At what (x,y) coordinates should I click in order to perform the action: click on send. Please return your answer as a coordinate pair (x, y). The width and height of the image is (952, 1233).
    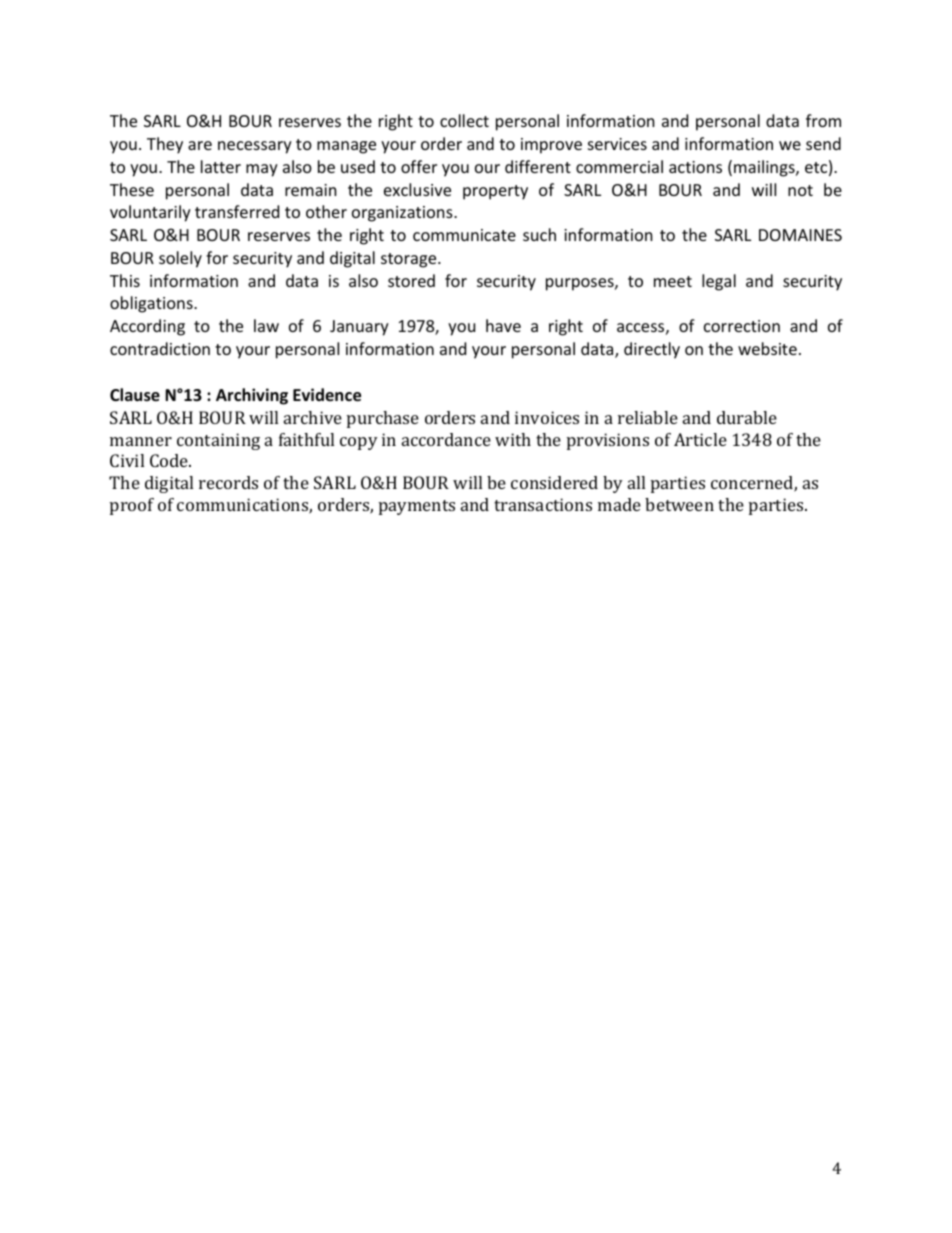
    Looking at the image, I should click on (823, 143).
